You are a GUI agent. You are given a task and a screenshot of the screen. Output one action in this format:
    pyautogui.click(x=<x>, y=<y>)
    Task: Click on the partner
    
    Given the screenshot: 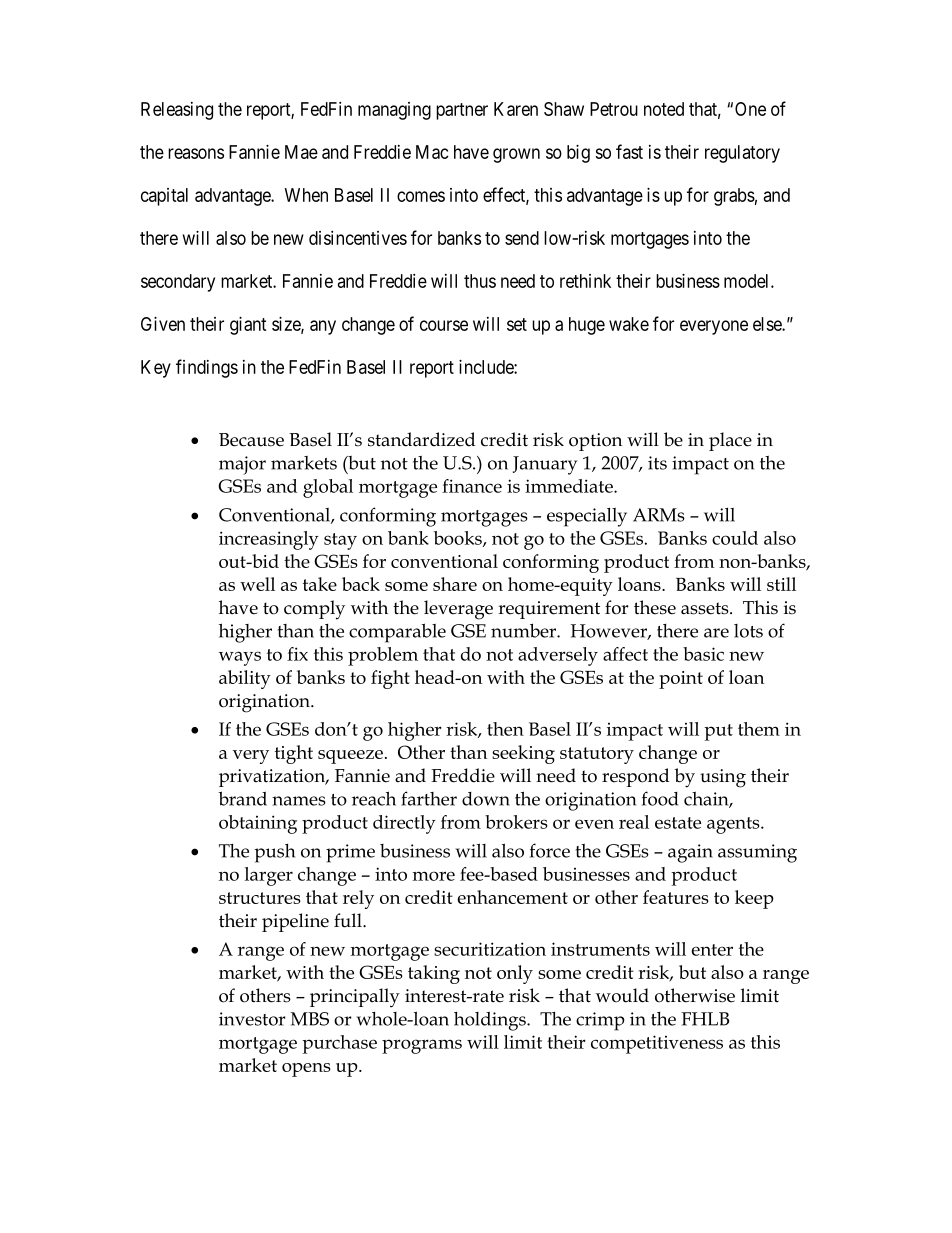 What is the action you would take?
    pyautogui.click(x=462, y=111)
